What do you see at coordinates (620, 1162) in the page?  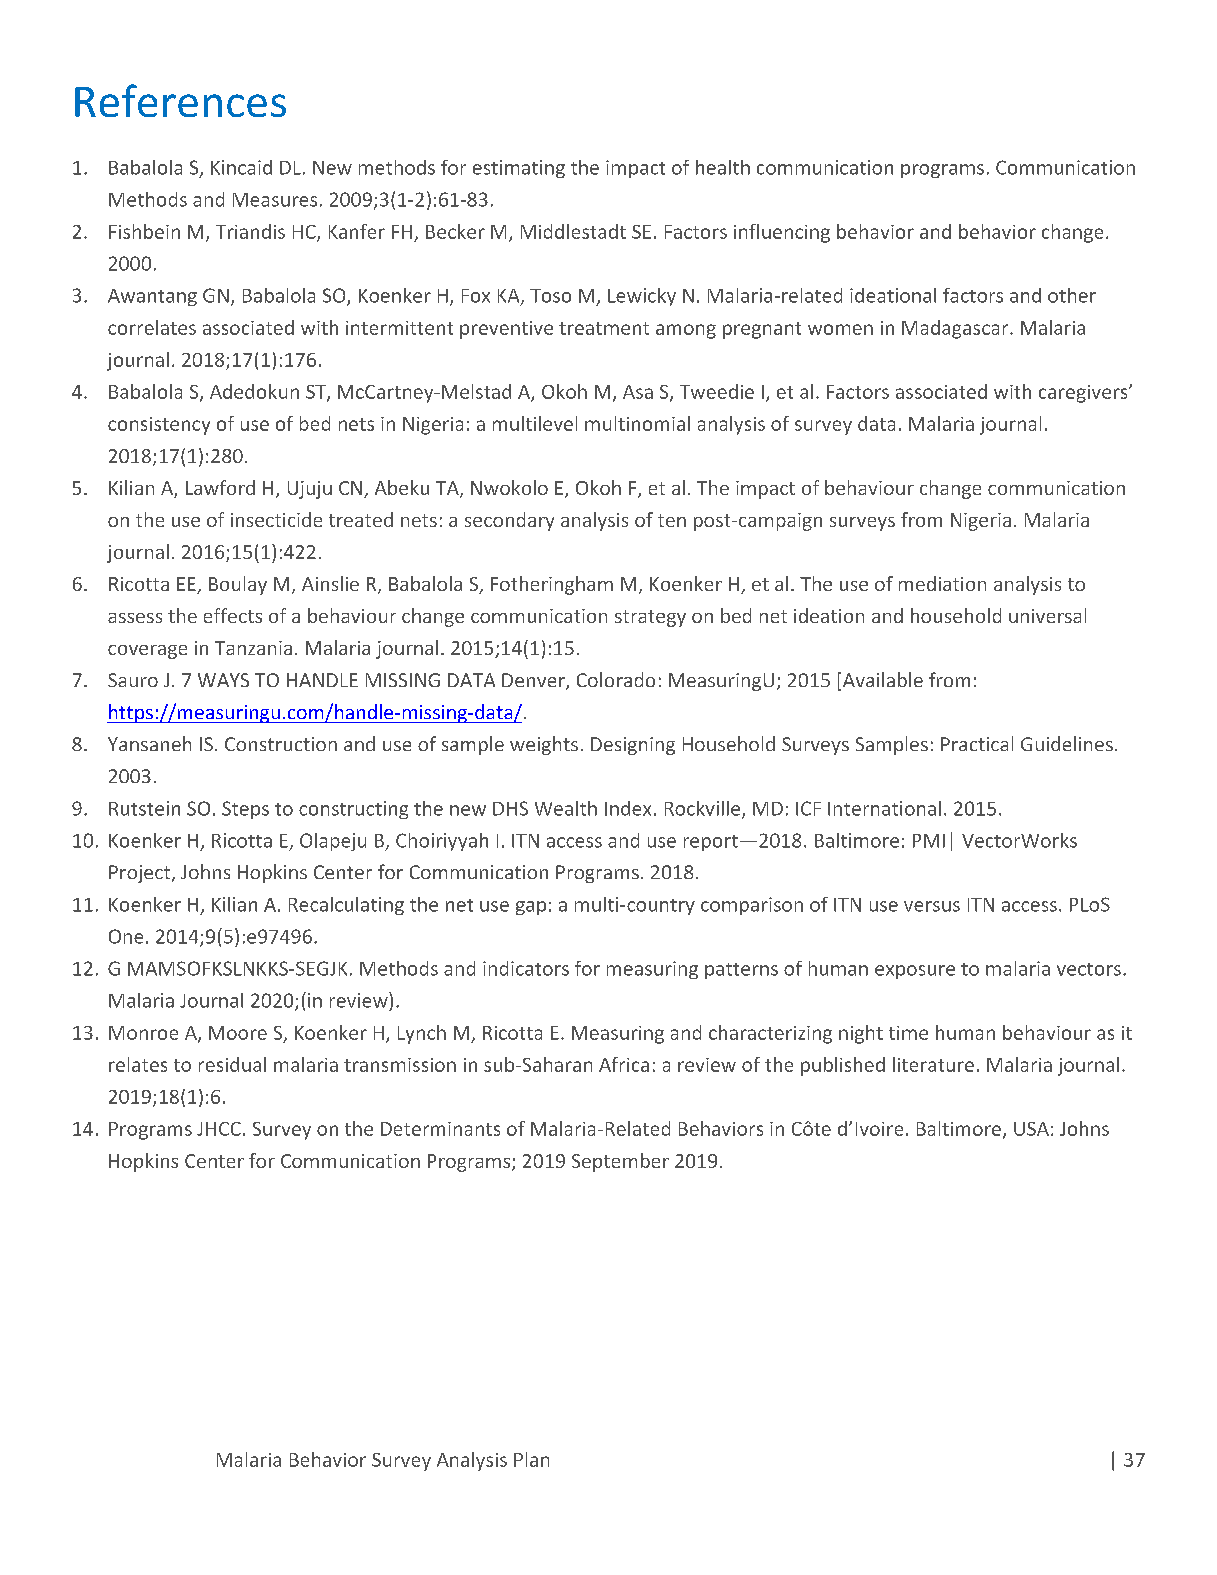 I see `September` at bounding box center [620, 1162].
